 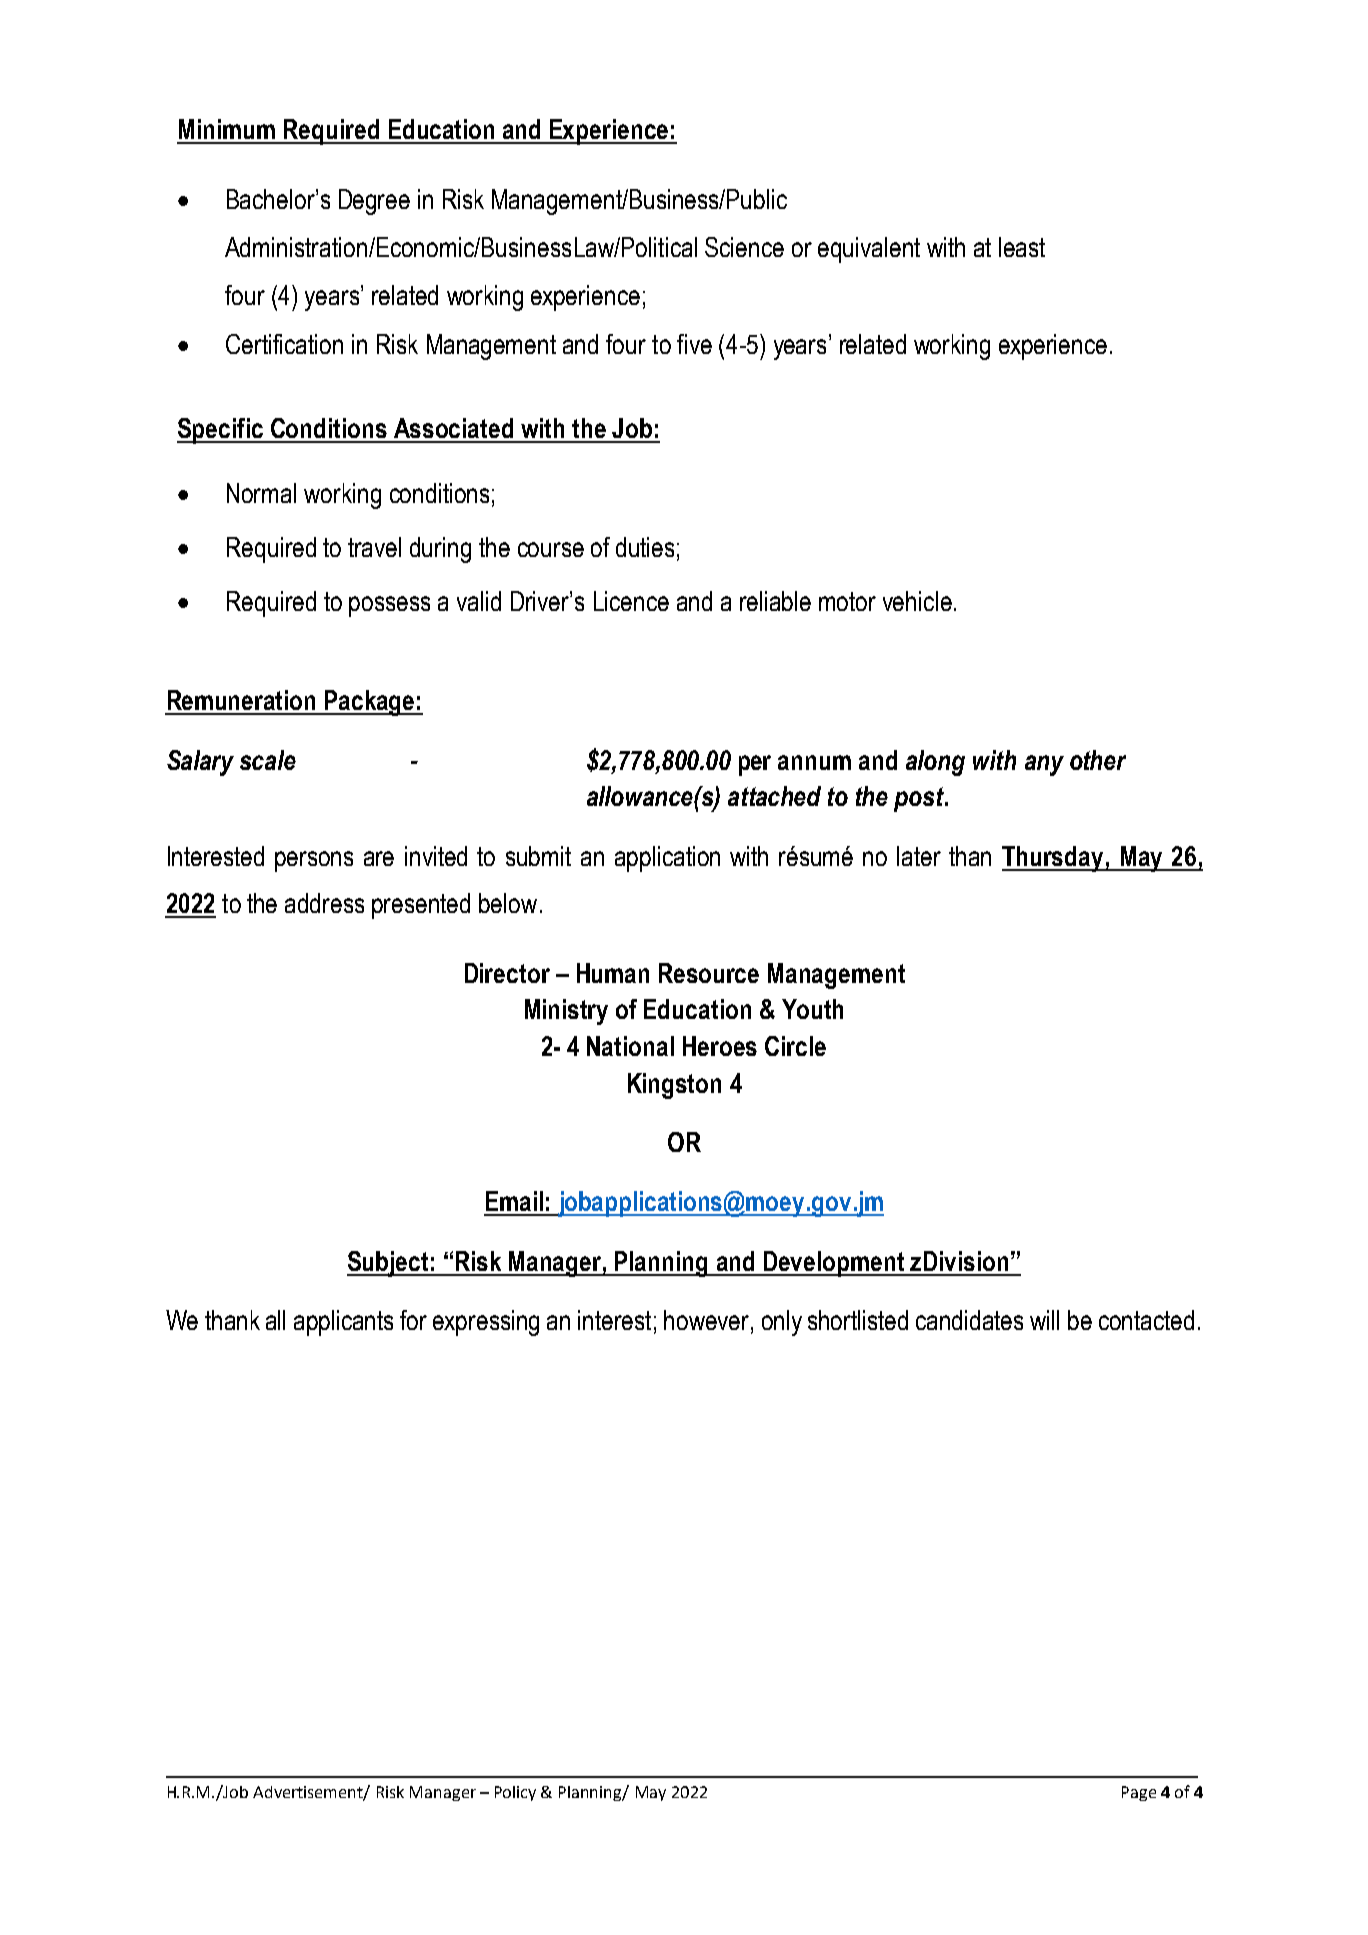 What do you see at coordinates (324, 903) in the image?
I see `address` at bounding box center [324, 903].
